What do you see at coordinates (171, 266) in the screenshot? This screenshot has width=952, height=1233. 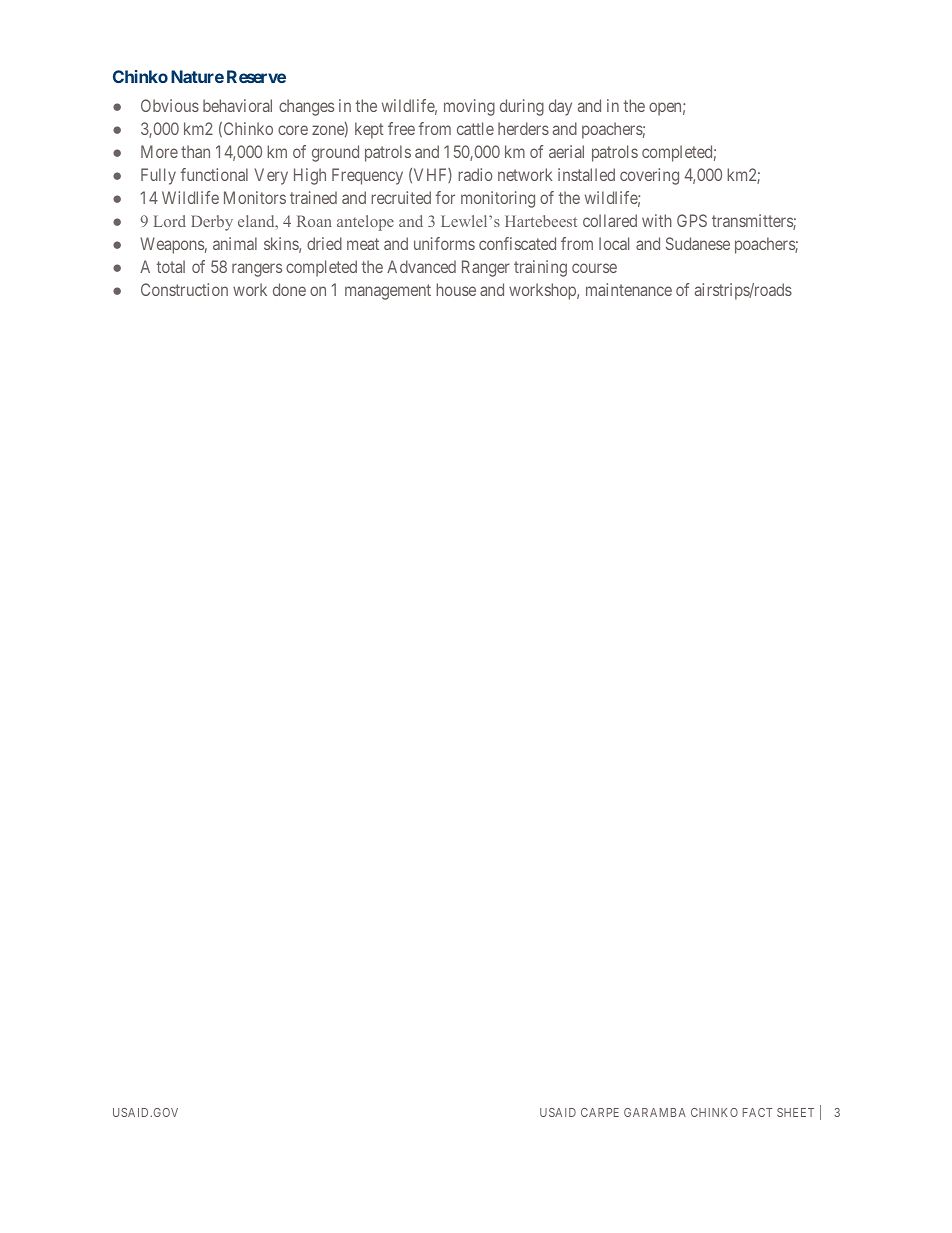 I see `total` at bounding box center [171, 266].
